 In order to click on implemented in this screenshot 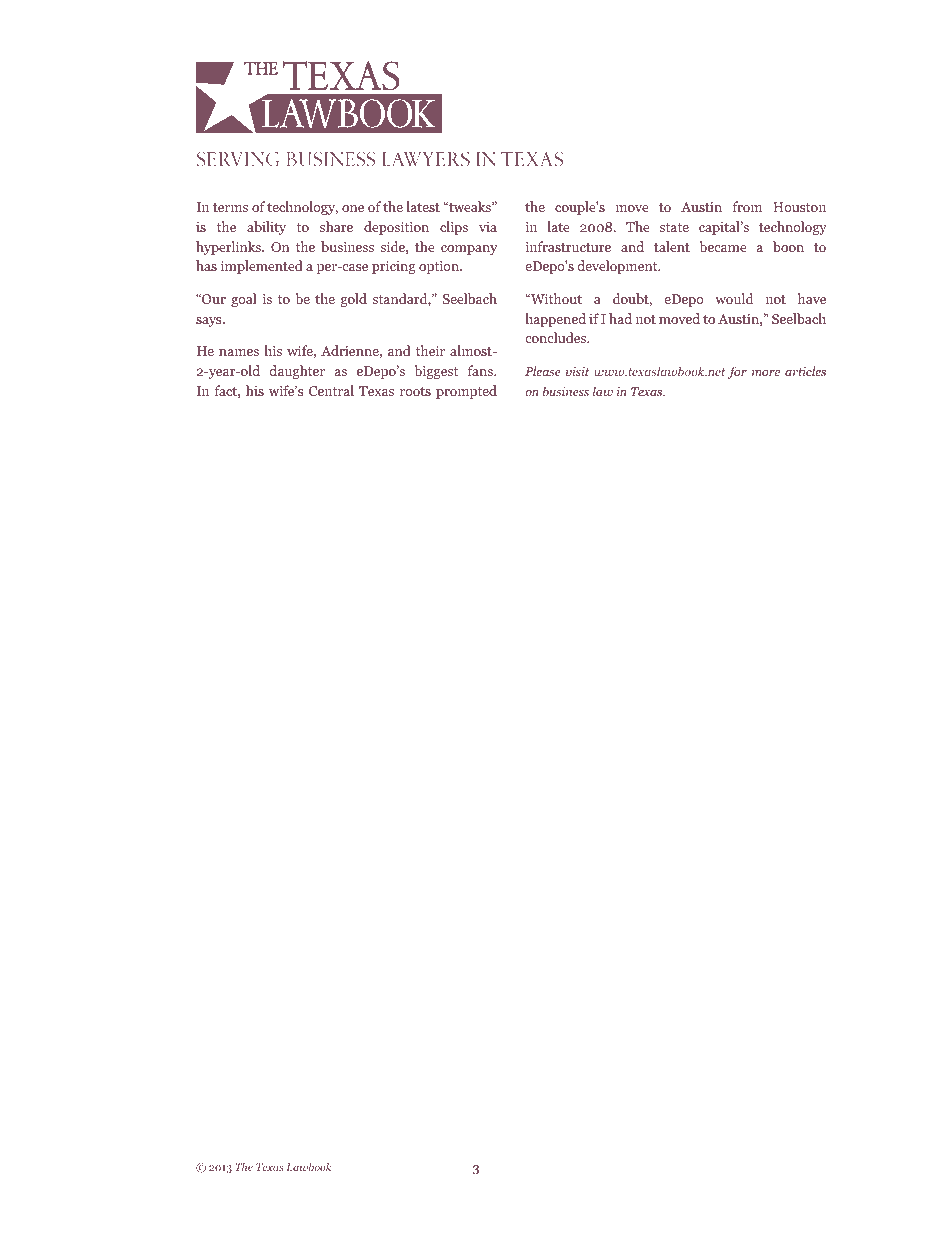, I will do `click(262, 267)`.
